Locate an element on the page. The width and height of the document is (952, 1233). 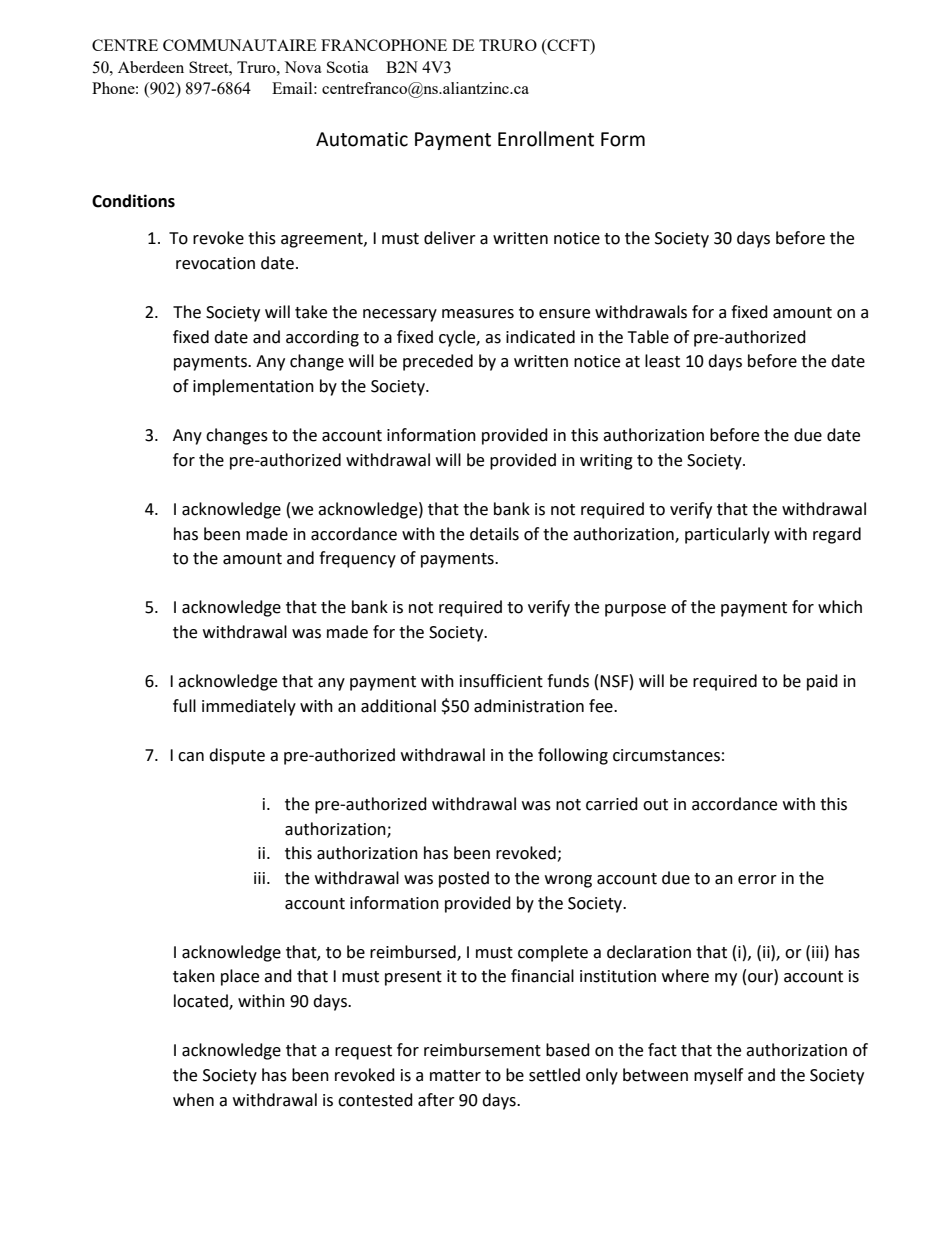
Aberdeen is located at coordinates (151, 67).
